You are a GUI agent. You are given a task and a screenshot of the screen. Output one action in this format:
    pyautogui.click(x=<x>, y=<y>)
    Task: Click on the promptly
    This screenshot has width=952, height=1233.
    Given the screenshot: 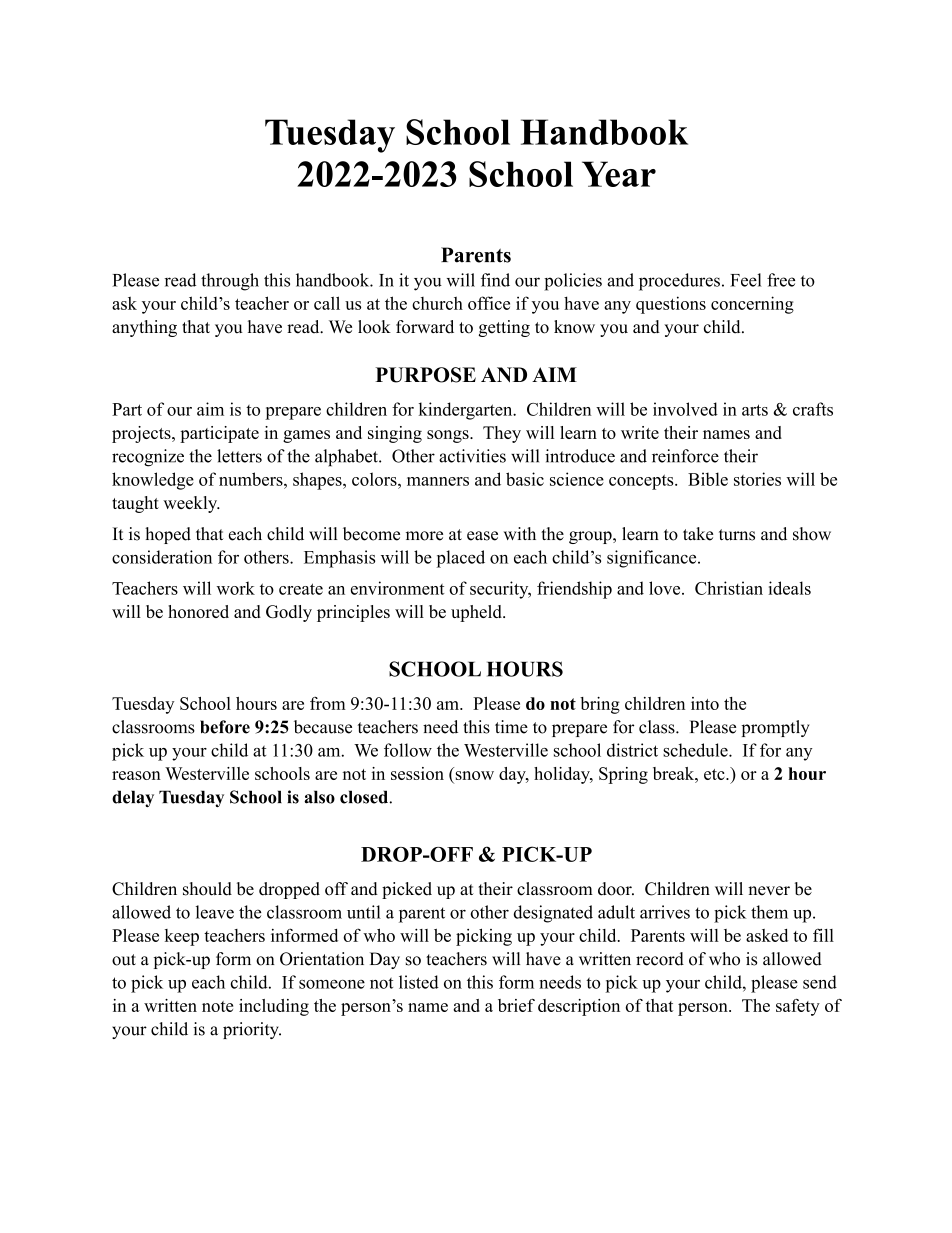 What is the action you would take?
    pyautogui.click(x=775, y=728)
